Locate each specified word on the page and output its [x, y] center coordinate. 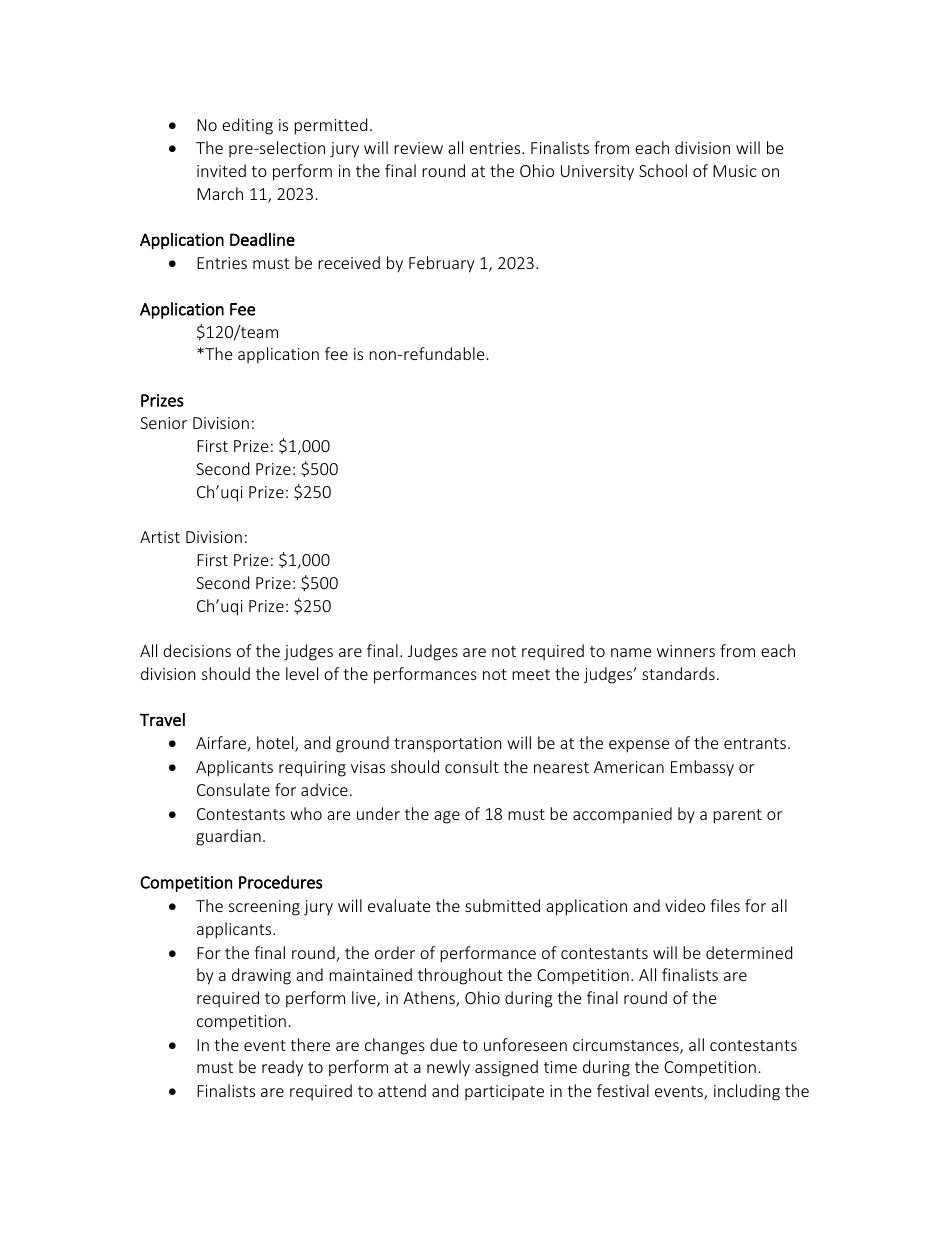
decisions [197, 650]
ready [282, 1068]
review [418, 148]
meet [531, 674]
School [663, 170]
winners [686, 651]
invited [221, 170]
